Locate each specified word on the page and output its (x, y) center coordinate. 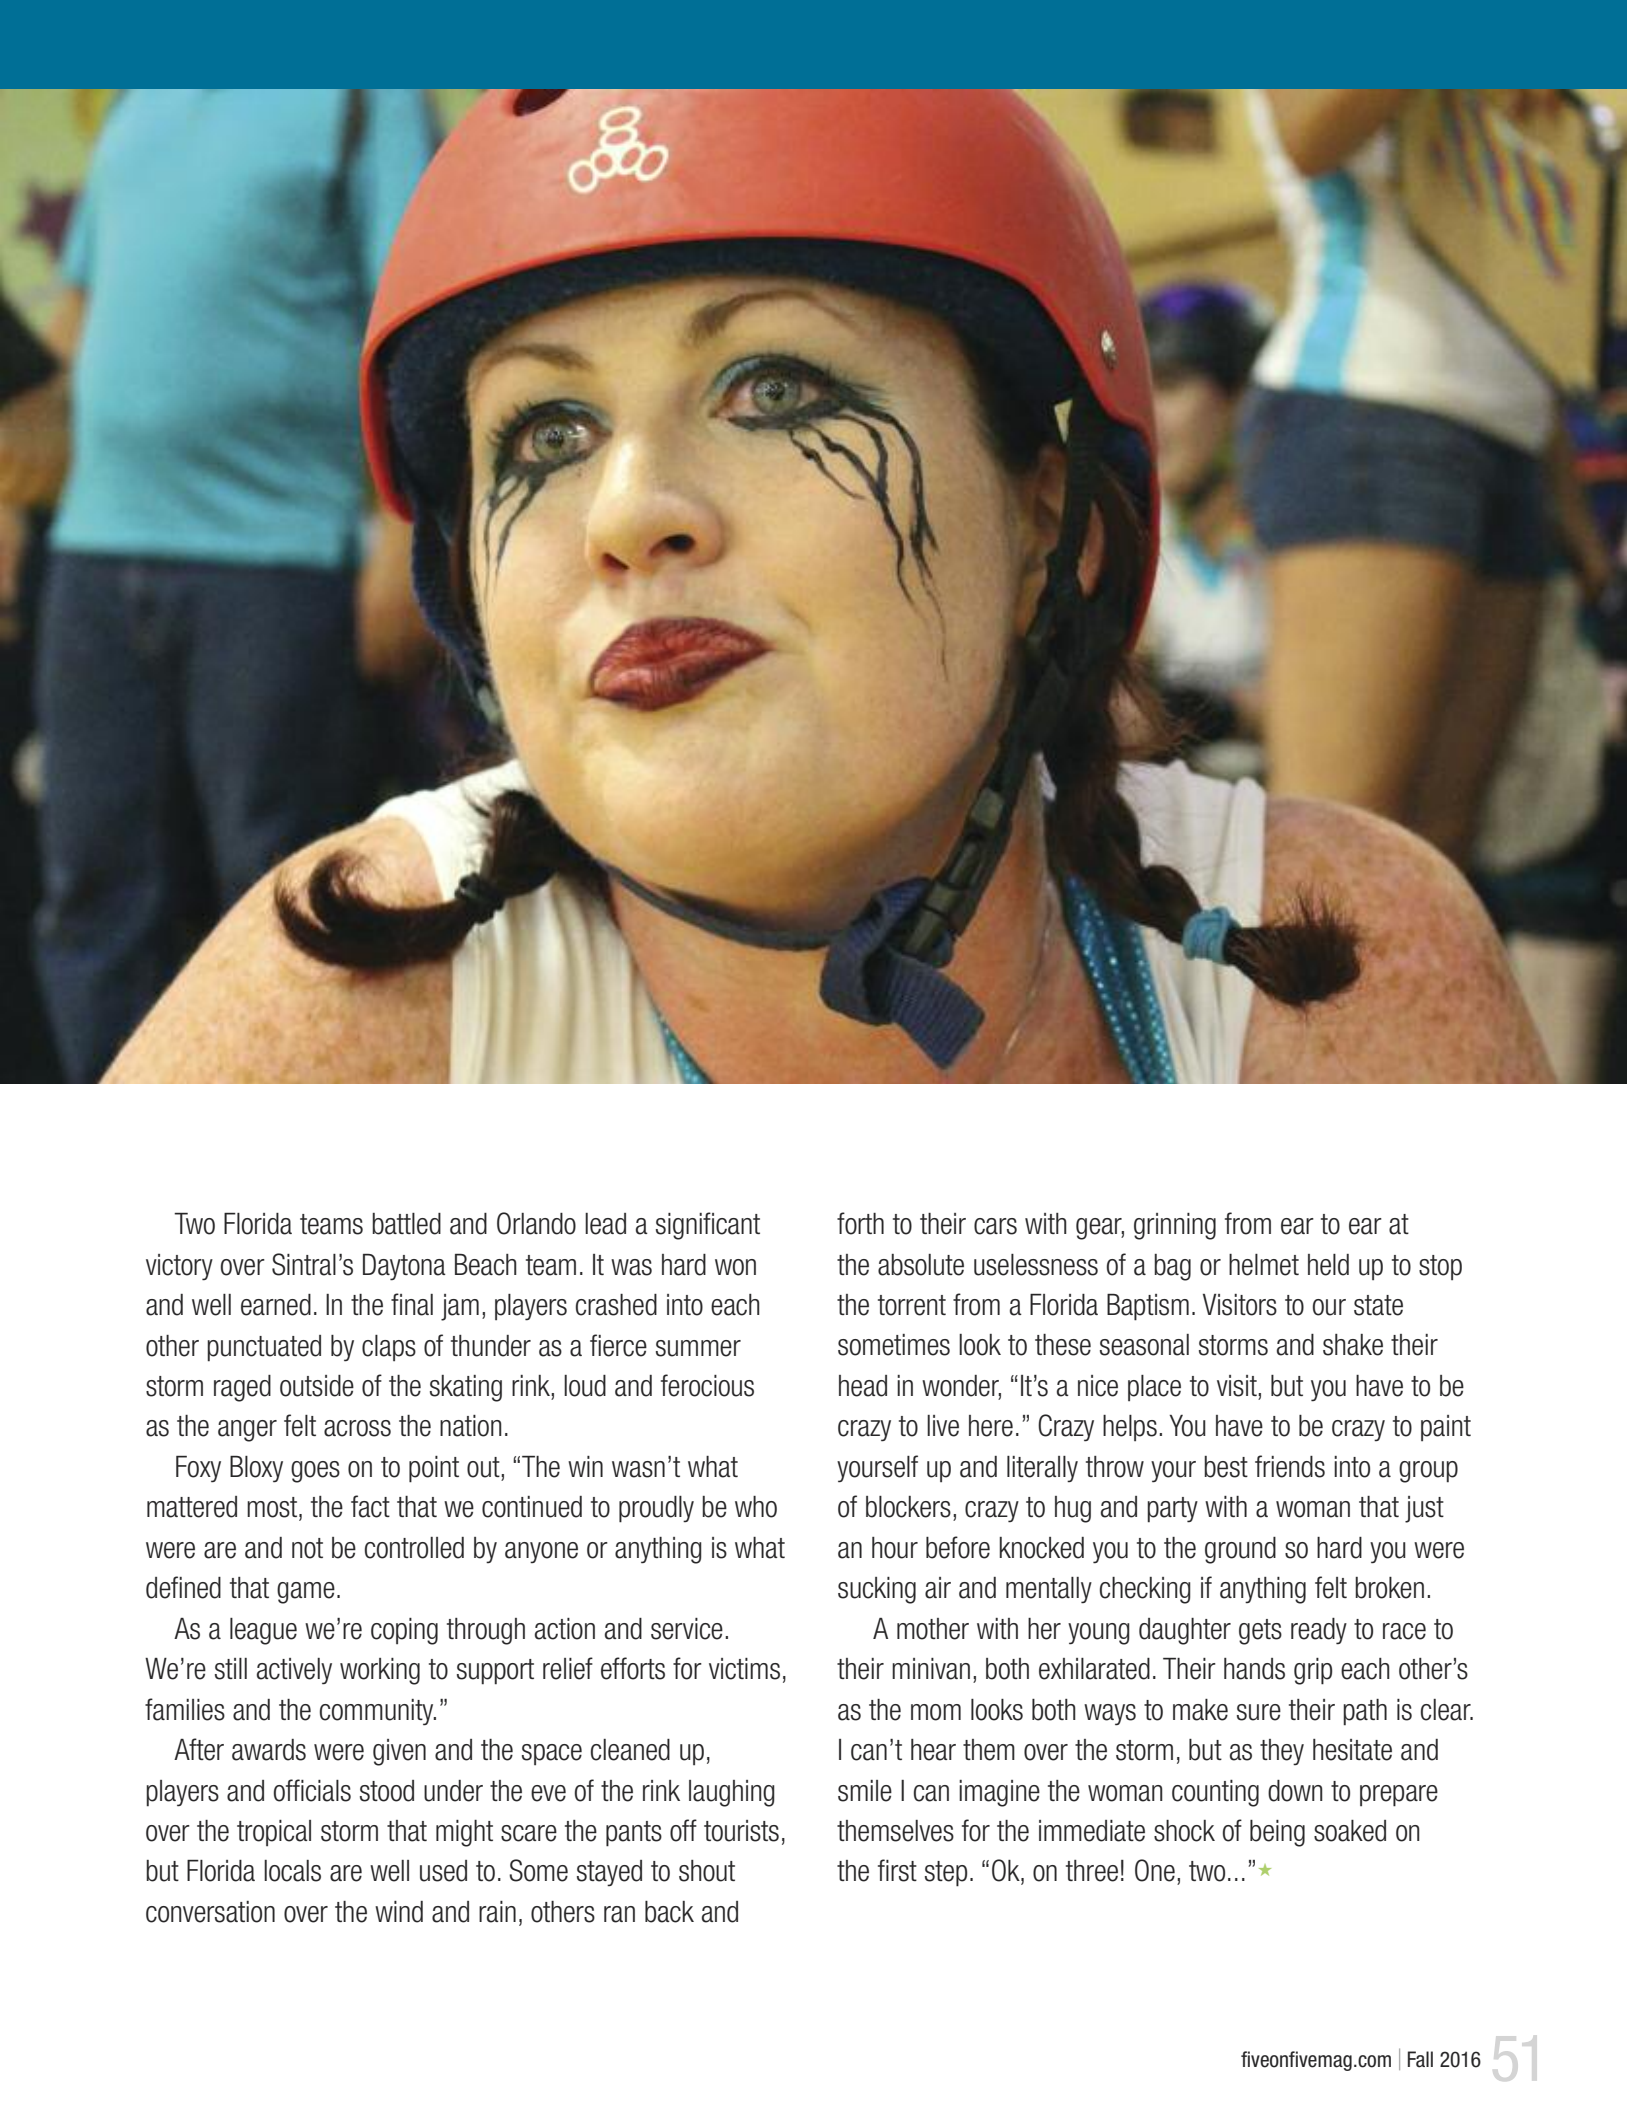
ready (1319, 1631)
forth (860, 1223)
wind (399, 1912)
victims (744, 1669)
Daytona (404, 1267)
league (263, 1631)
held (1328, 1265)
